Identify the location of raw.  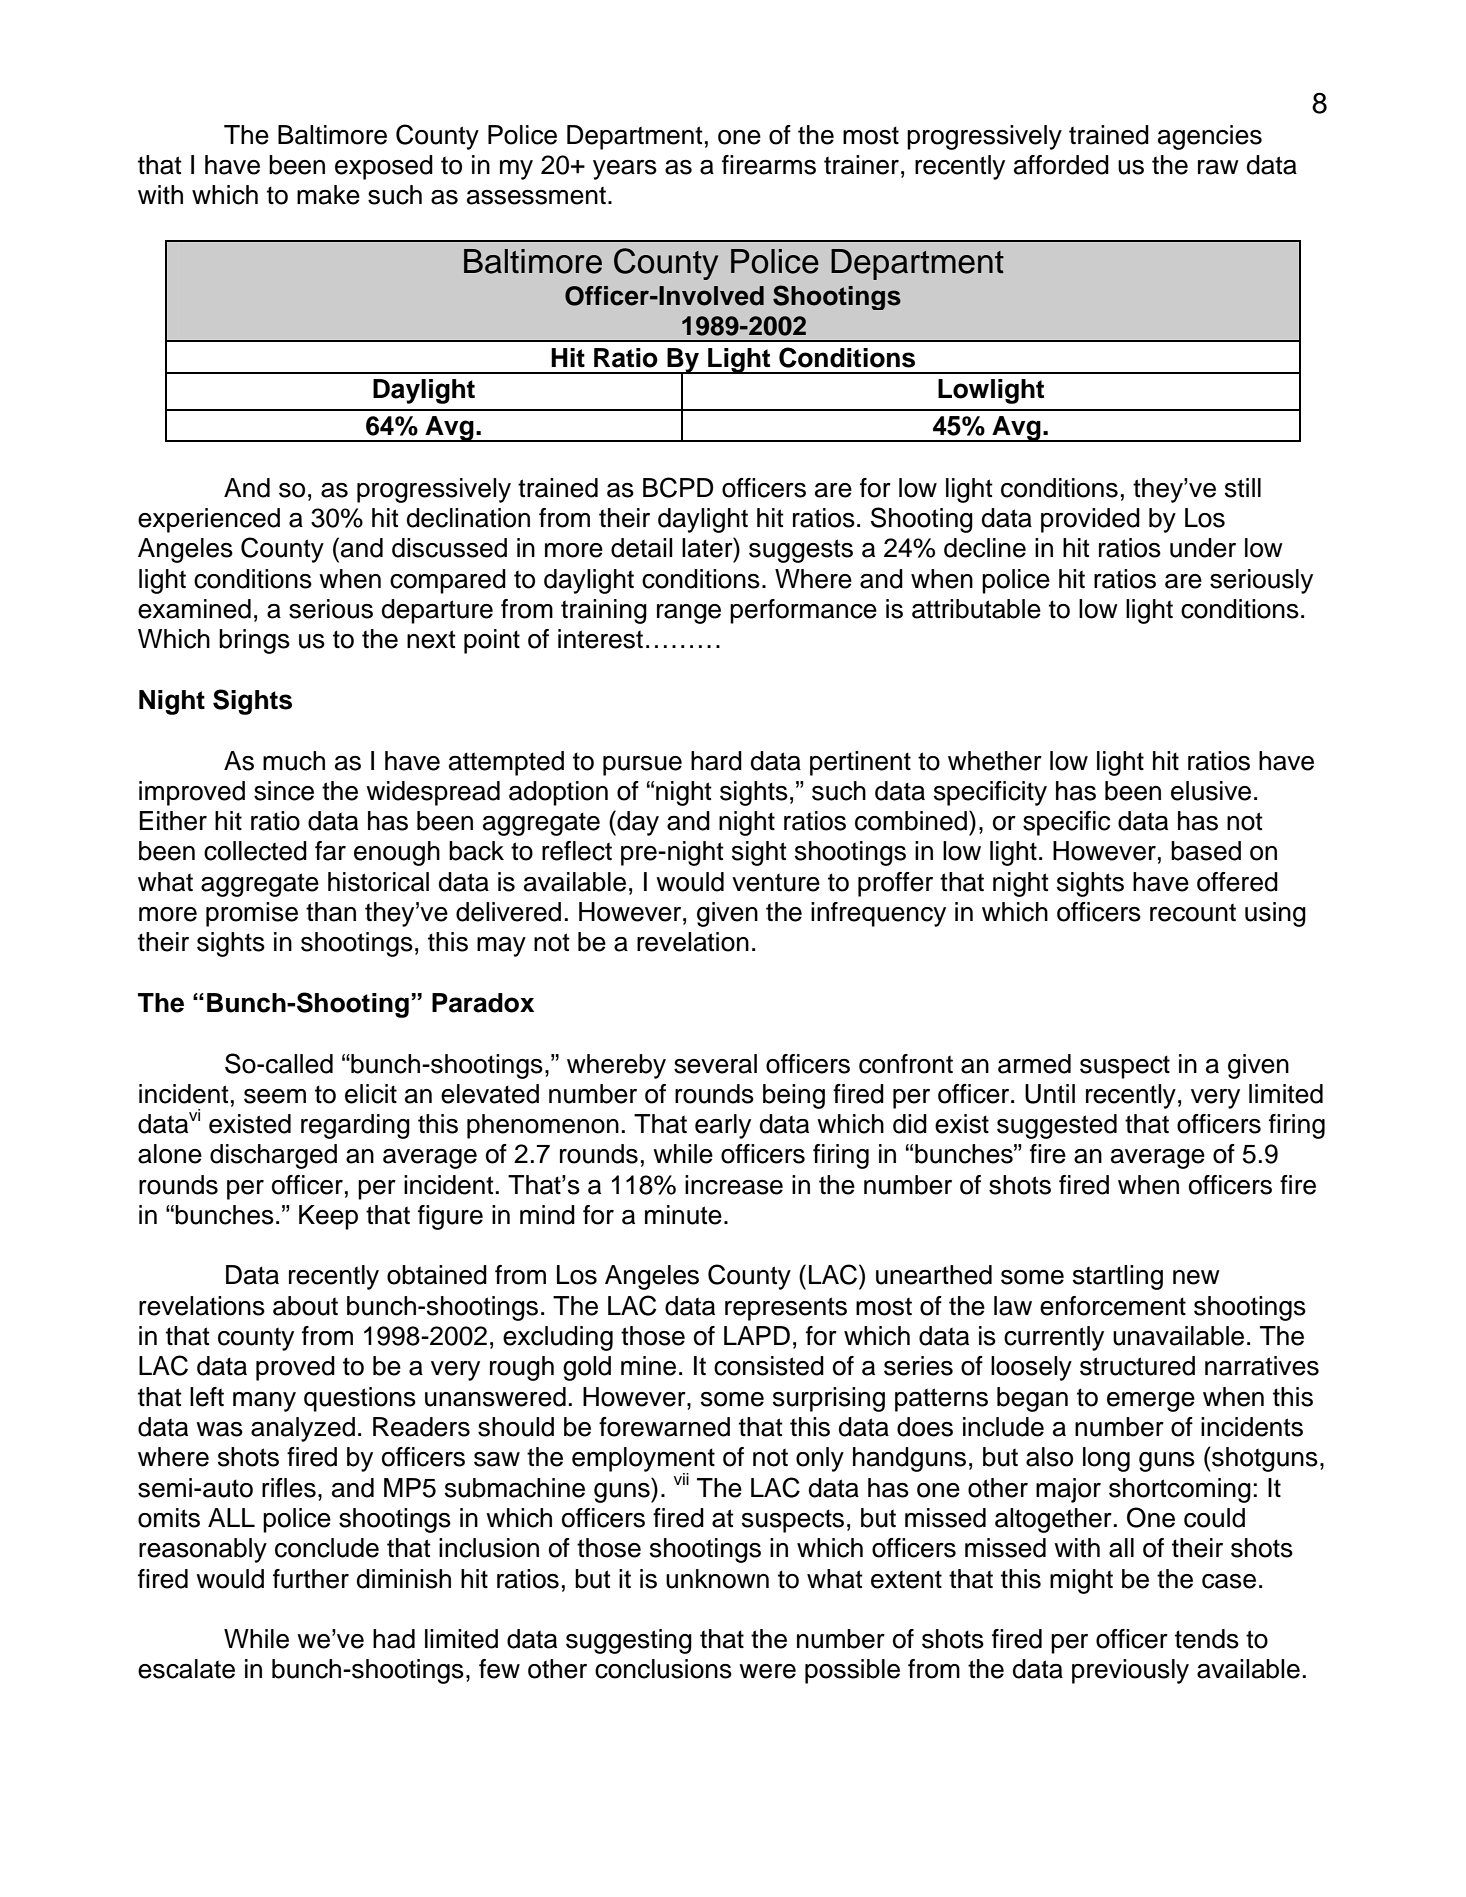
(1218, 167).
